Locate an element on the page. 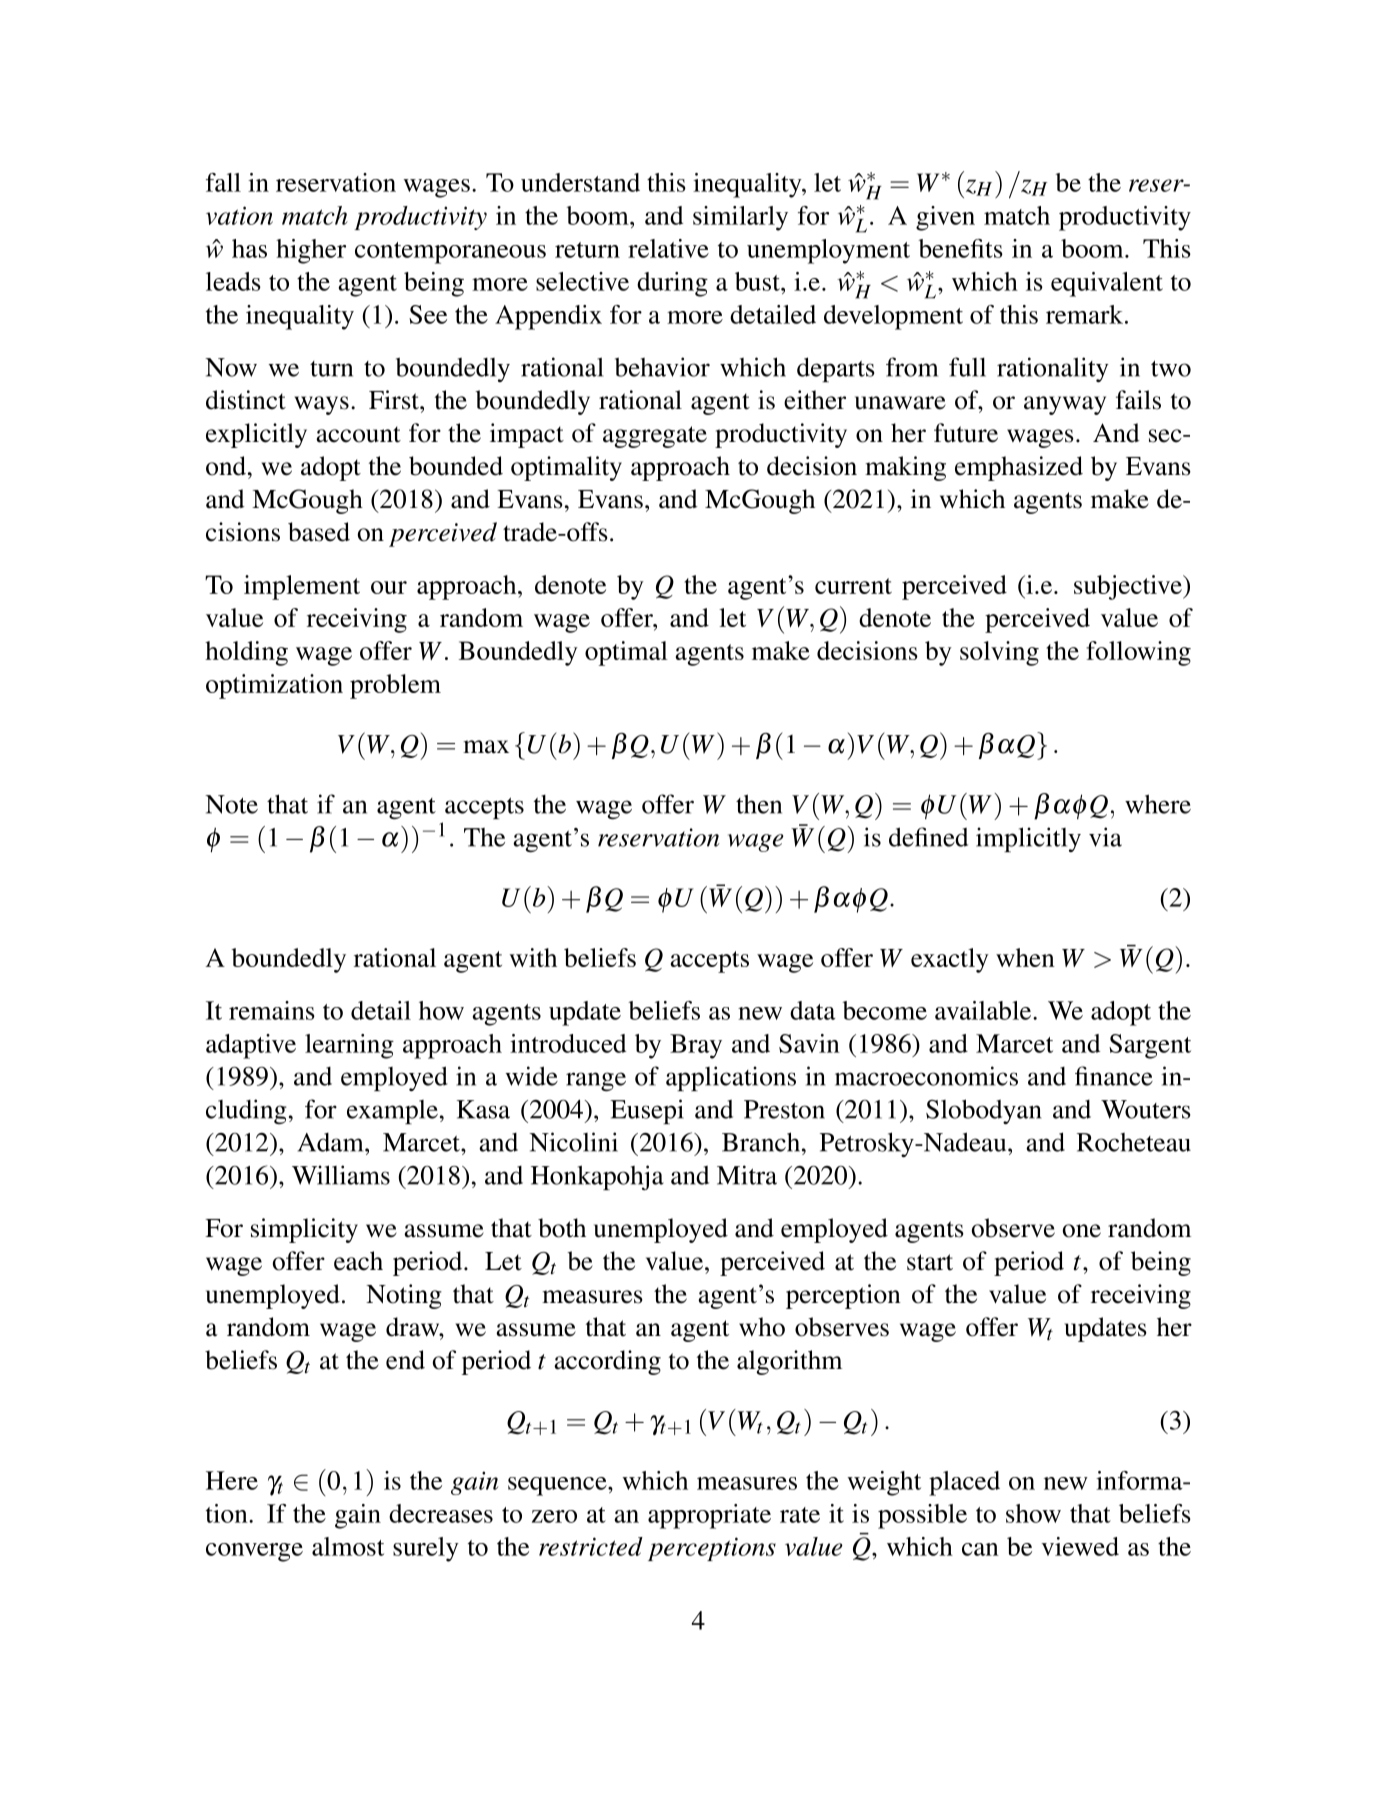 Image resolution: width=1397 pixels, height=1808 pixels. higher is located at coordinates (311, 251).
